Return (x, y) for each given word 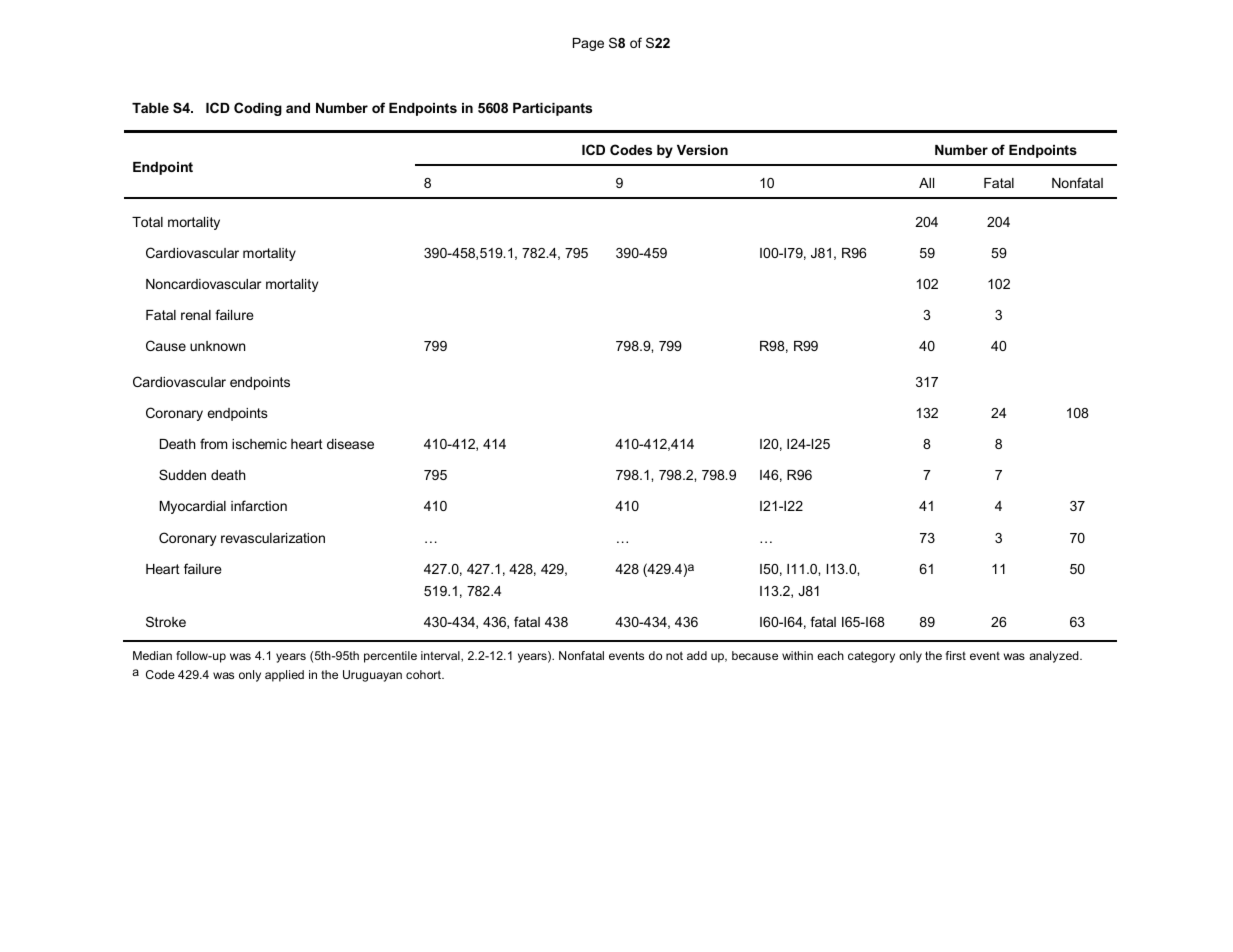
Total (147, 222)
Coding (258, 109)
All (926, 183)
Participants (552, 109)
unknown (217, 346)
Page (588, 44)
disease (350, 444)
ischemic (259, 444)
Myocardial (193, 507)
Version (702, 150)
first (956, 655)
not (674, 655)
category (871, 657)
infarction (259, 505)
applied (284, 676)
